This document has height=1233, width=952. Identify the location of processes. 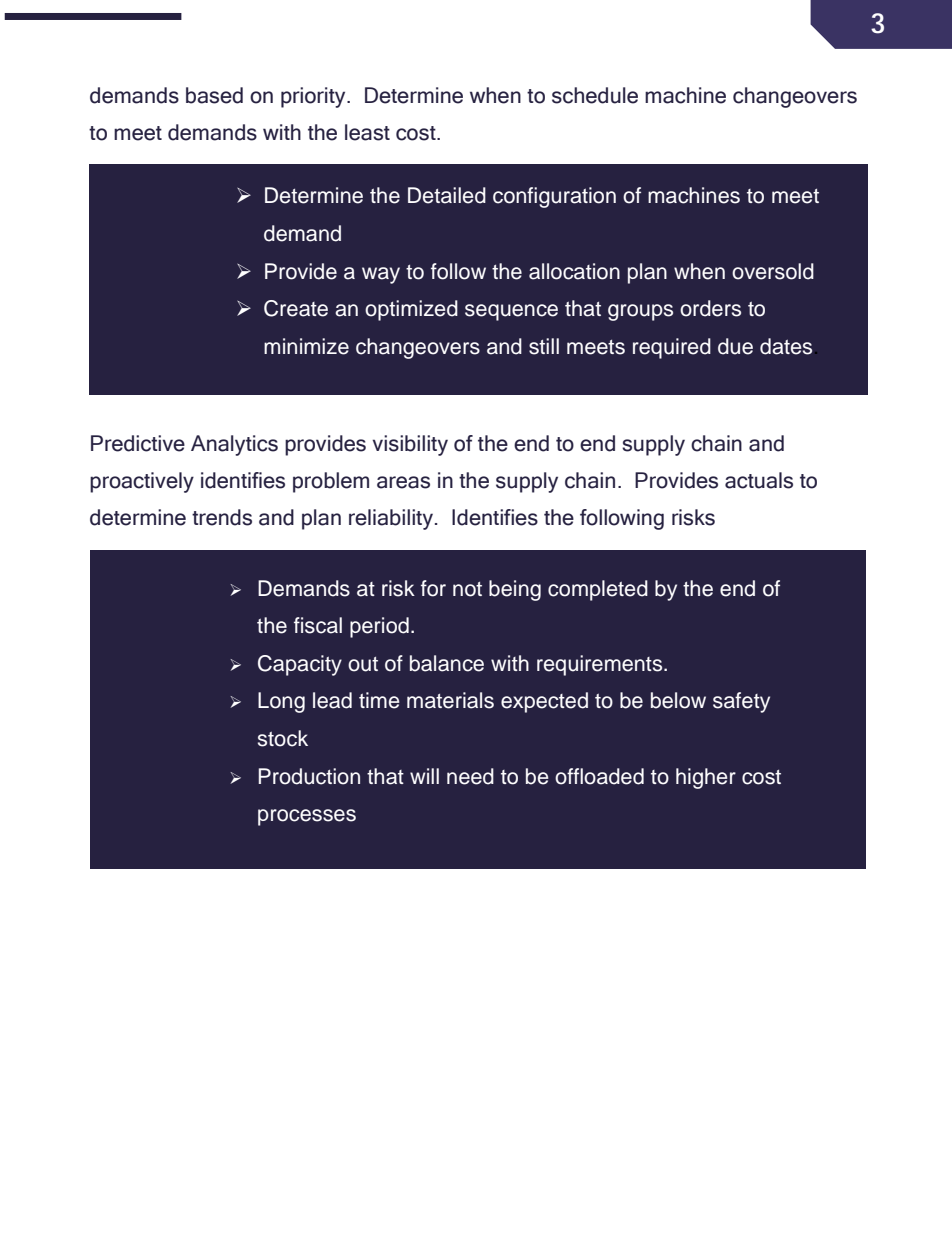
(307, 817).
